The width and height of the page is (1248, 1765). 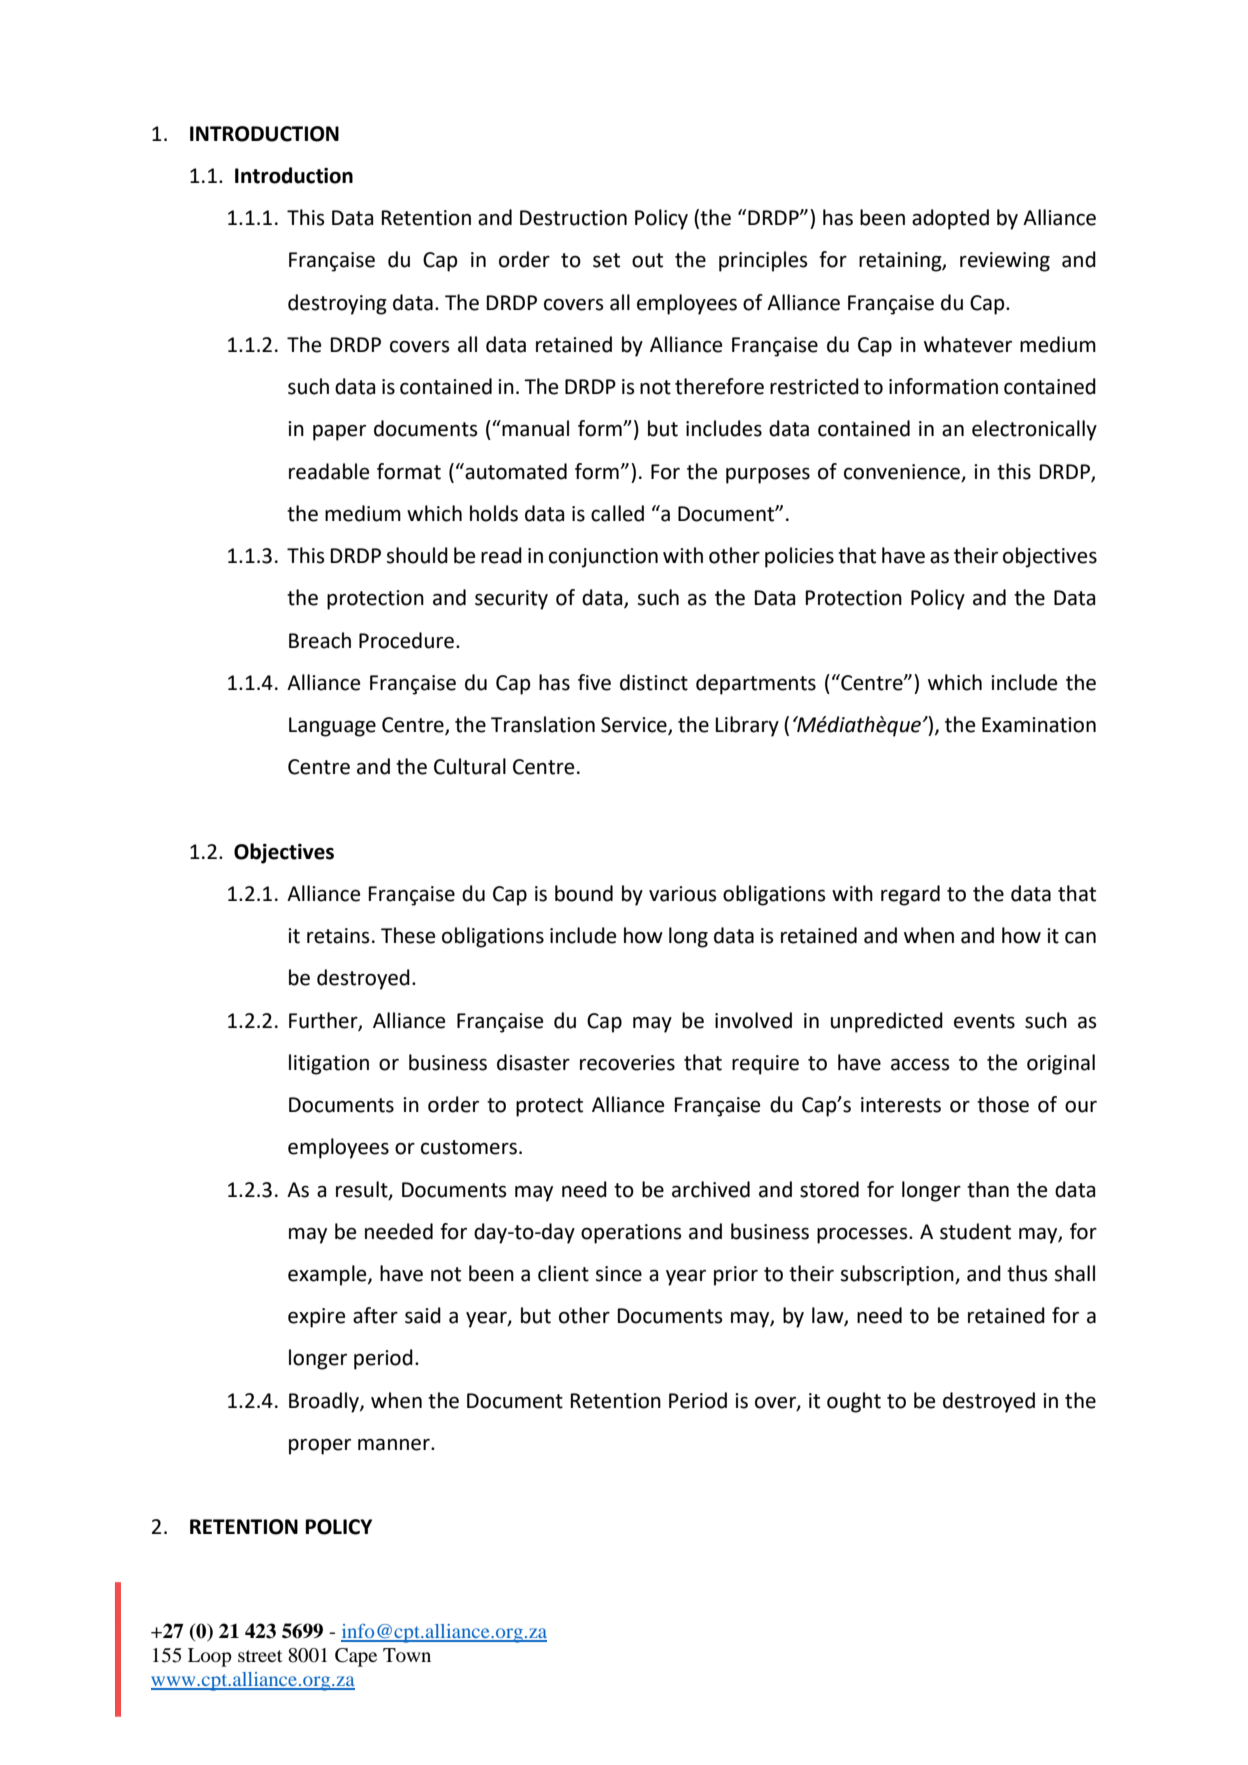 What do you see at coordinates (647, 260) in the page?
I see `out` at bounding box center [647, 260].
